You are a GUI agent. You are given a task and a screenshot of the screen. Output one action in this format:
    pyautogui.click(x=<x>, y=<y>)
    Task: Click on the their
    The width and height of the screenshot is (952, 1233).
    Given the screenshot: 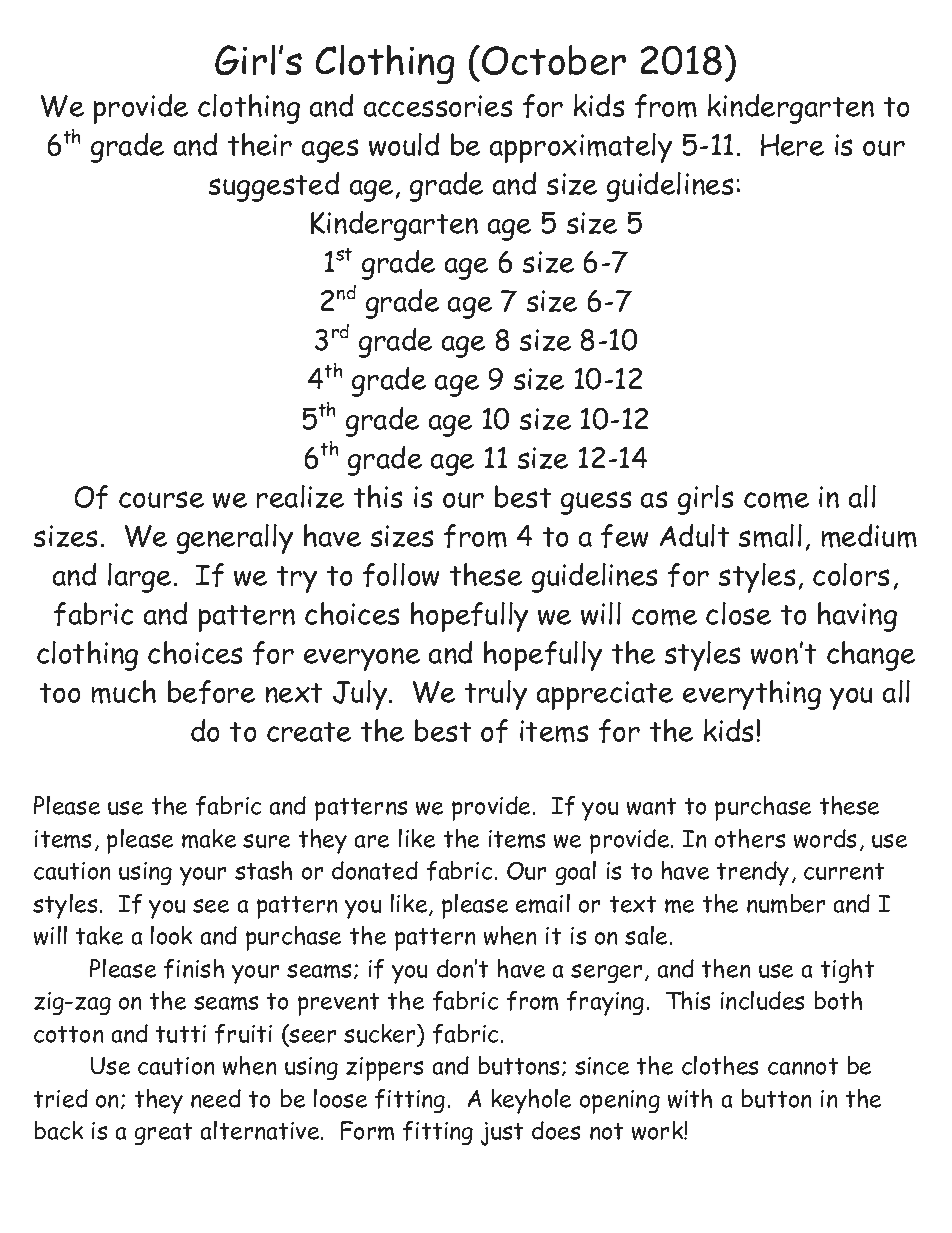 What is the action you would take?
    pyautogui.click(x=260, y=144)
